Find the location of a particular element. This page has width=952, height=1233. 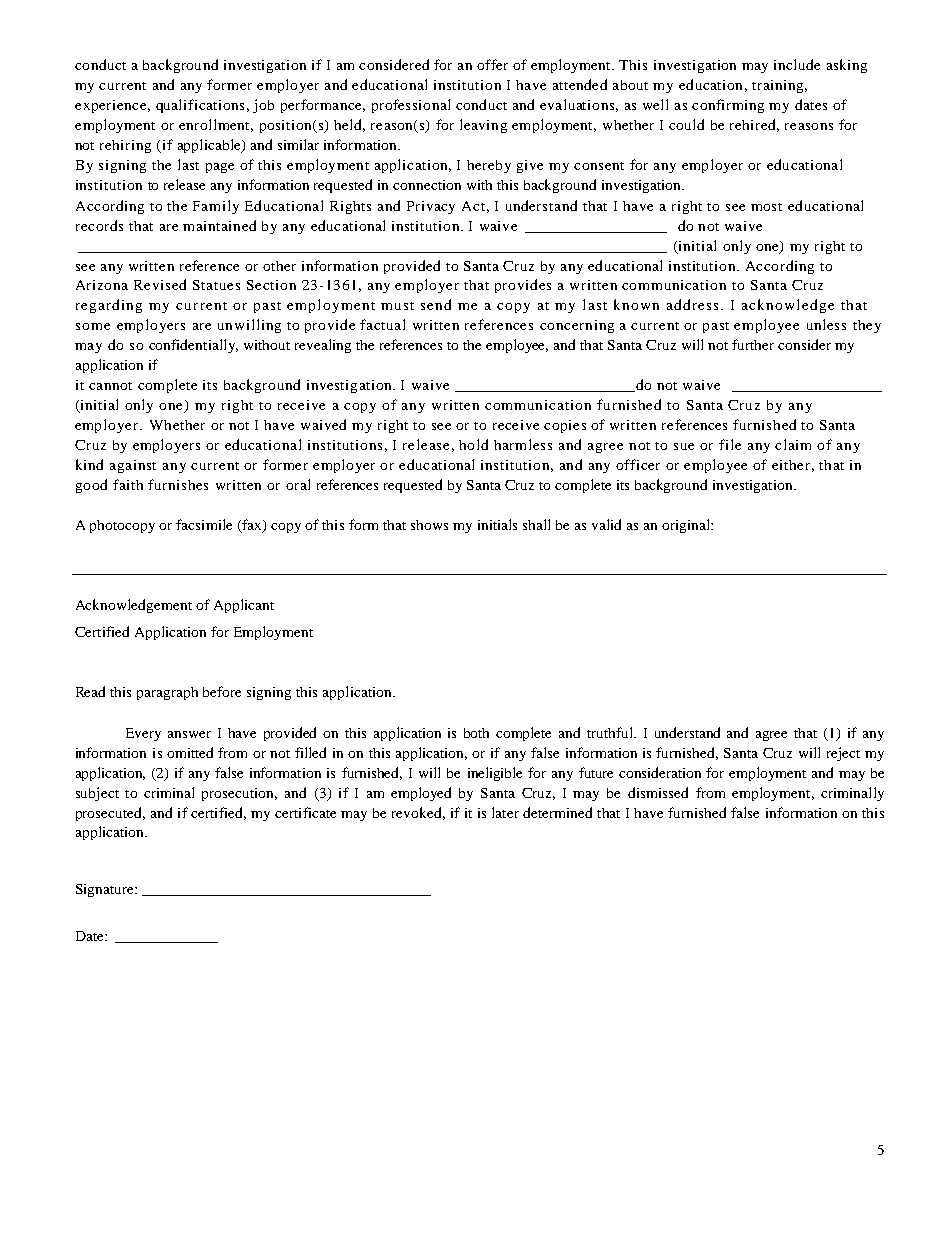

Applicant is located at coordinates (244, 606).
